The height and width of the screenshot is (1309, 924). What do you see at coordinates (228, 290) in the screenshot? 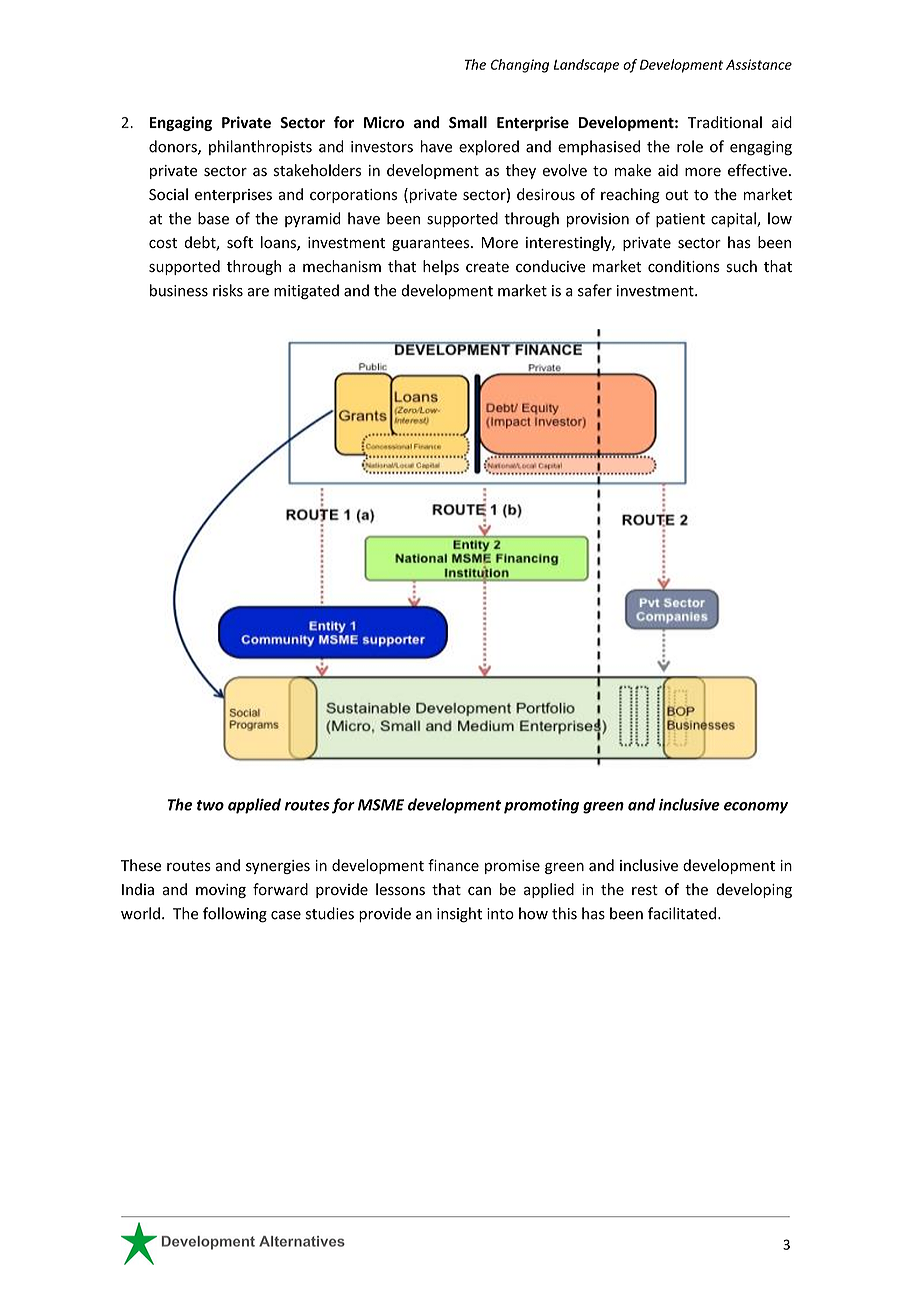
I see `risks` at bounding box center [228, 290].
